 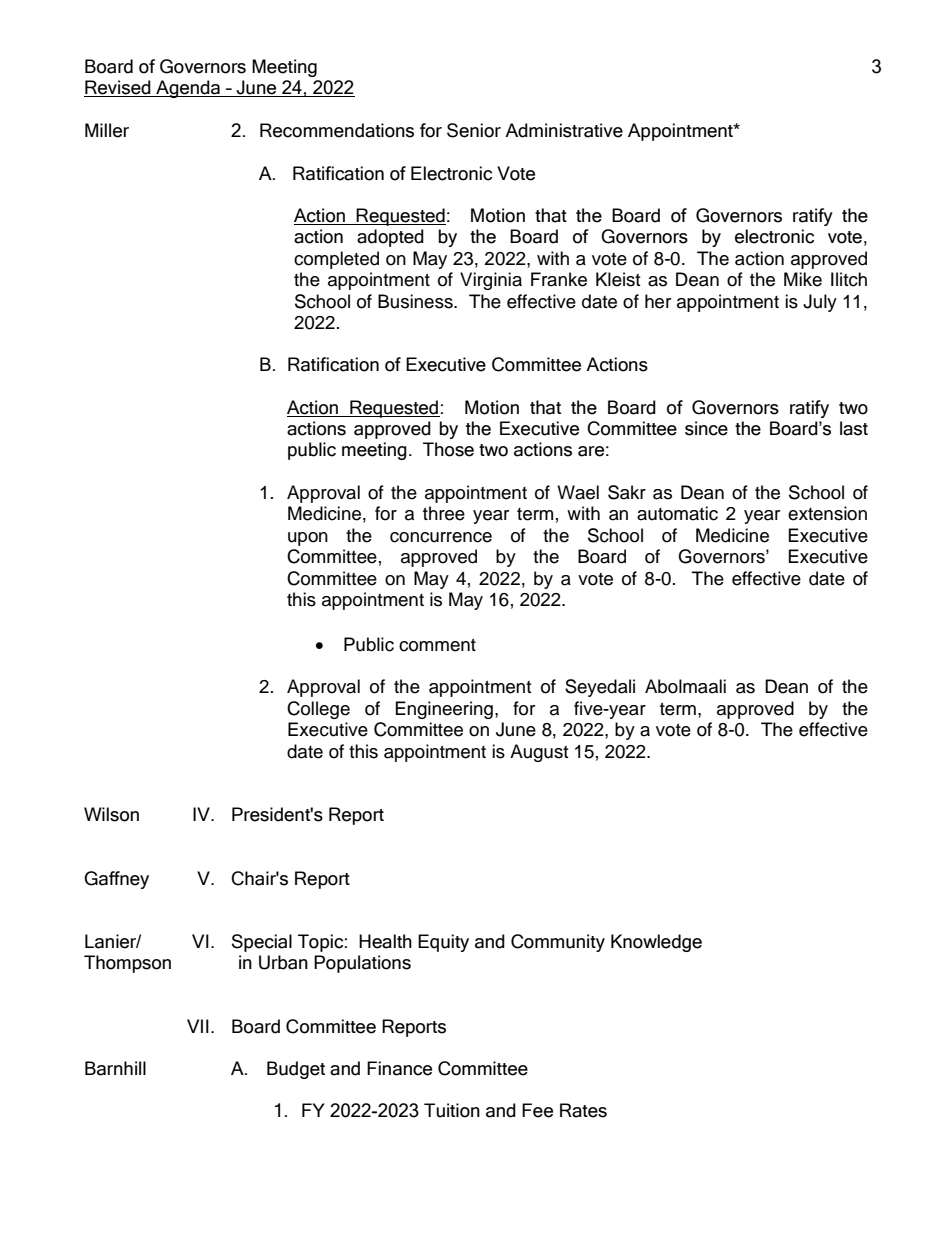 What do you see at coordinates (452, 1110) in the image?
I see `Tuition` at bounding box center [452, 1110].
